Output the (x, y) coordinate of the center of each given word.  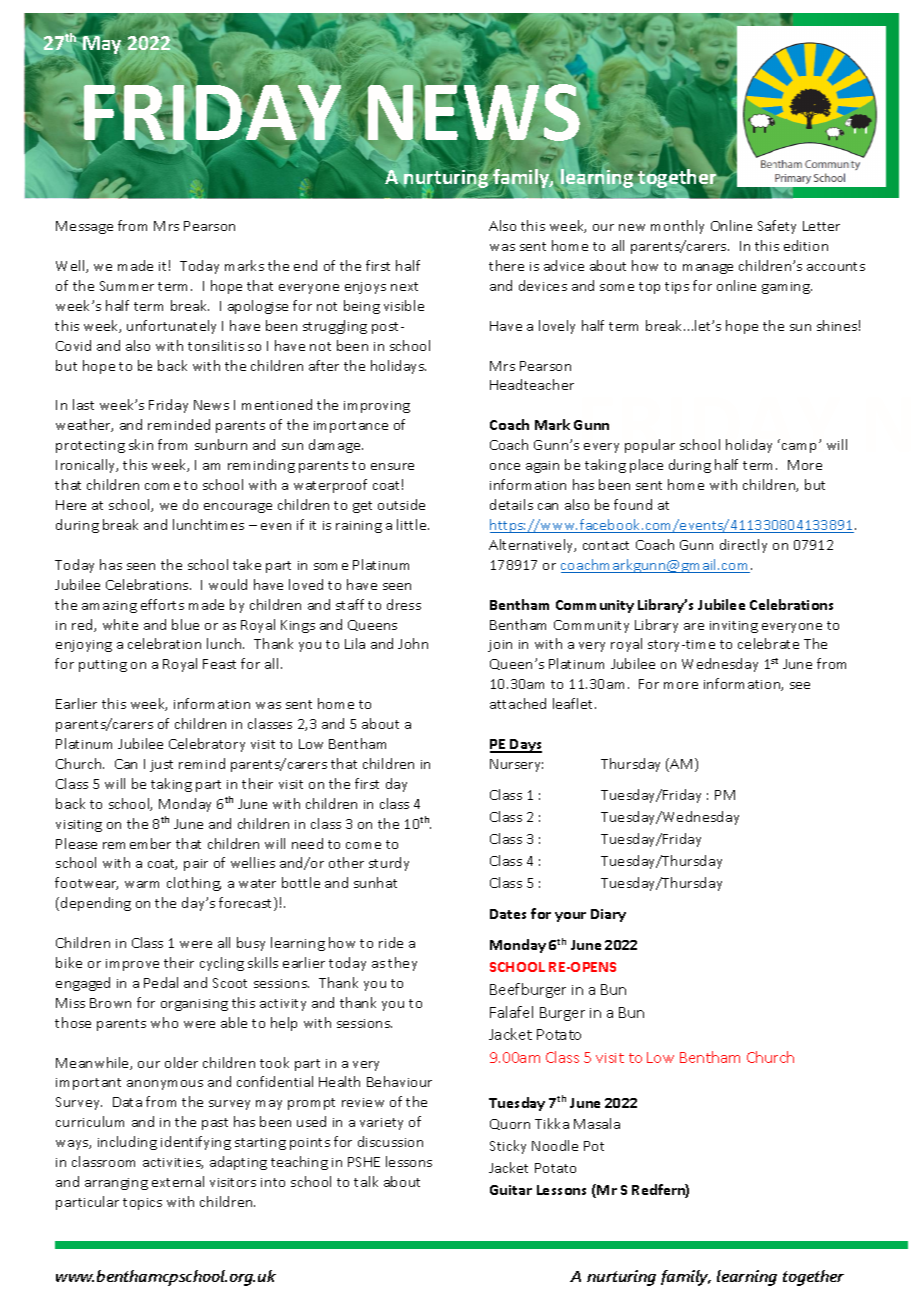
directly (743, 546)
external (178, 1181)
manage (708, 269)
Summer (127, 286)
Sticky (508, 1147)
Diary (608, 915)
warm (142, 884)
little (413, 524)
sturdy (389, 864)
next (404, 286)
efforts (162, 604)
